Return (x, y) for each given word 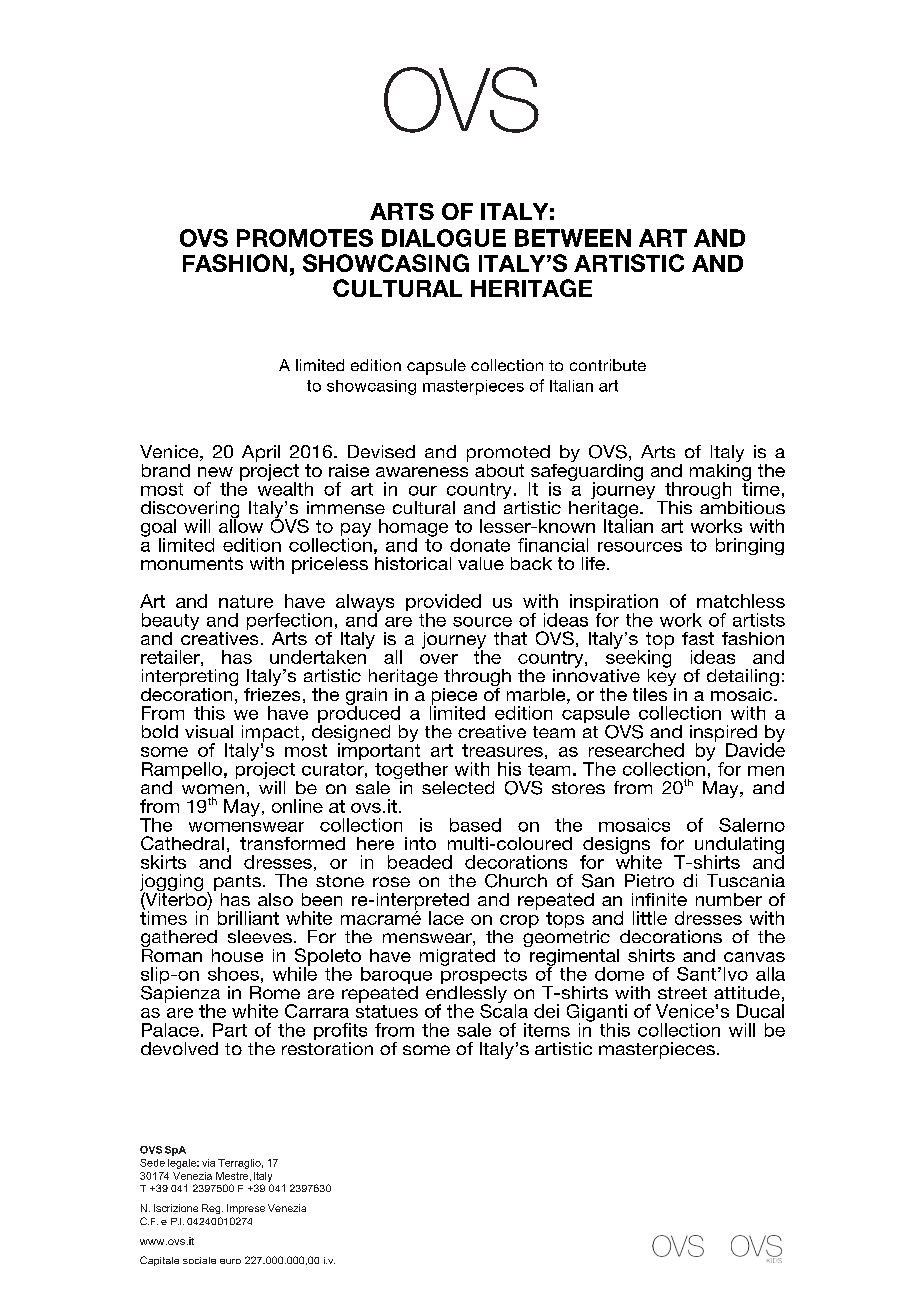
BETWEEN (573, 238)
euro (230, 1261)
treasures (502, 750)
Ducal (760, 1011)
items (547, 1030)
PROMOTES (305, 238)
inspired (723, 734)
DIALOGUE (444, 238)
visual (209, 731)
